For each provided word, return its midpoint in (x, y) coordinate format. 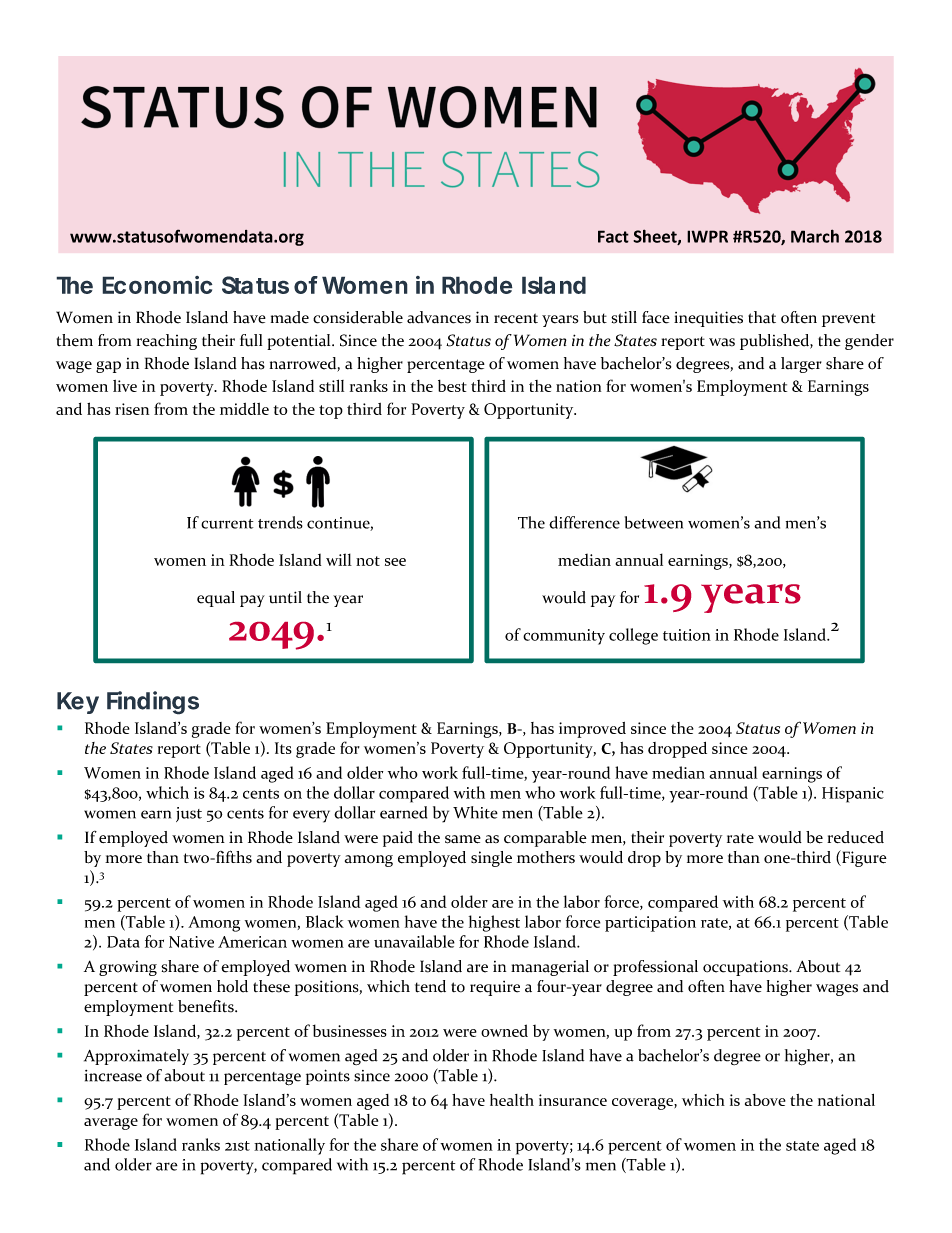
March (815, 236)
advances (439, 317)
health (512, 1100)
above (765, 1100)
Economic (157, 285)
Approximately (136, 1057)
